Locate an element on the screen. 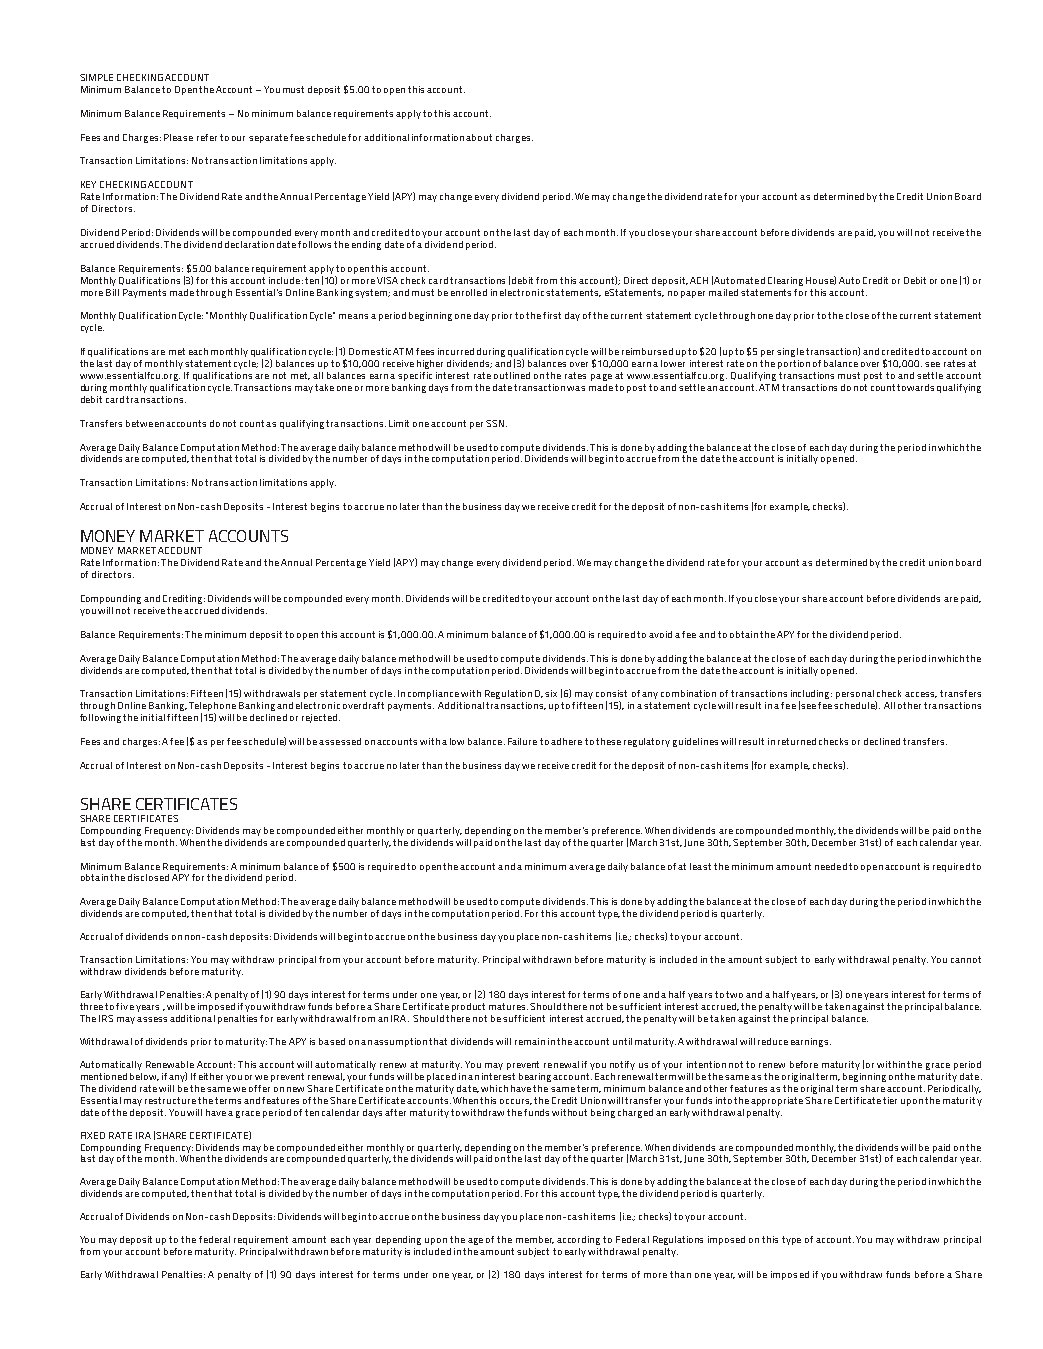 The height and width of the screenshot is (1349, 1043). towards is located at coordinates (915, 387).
